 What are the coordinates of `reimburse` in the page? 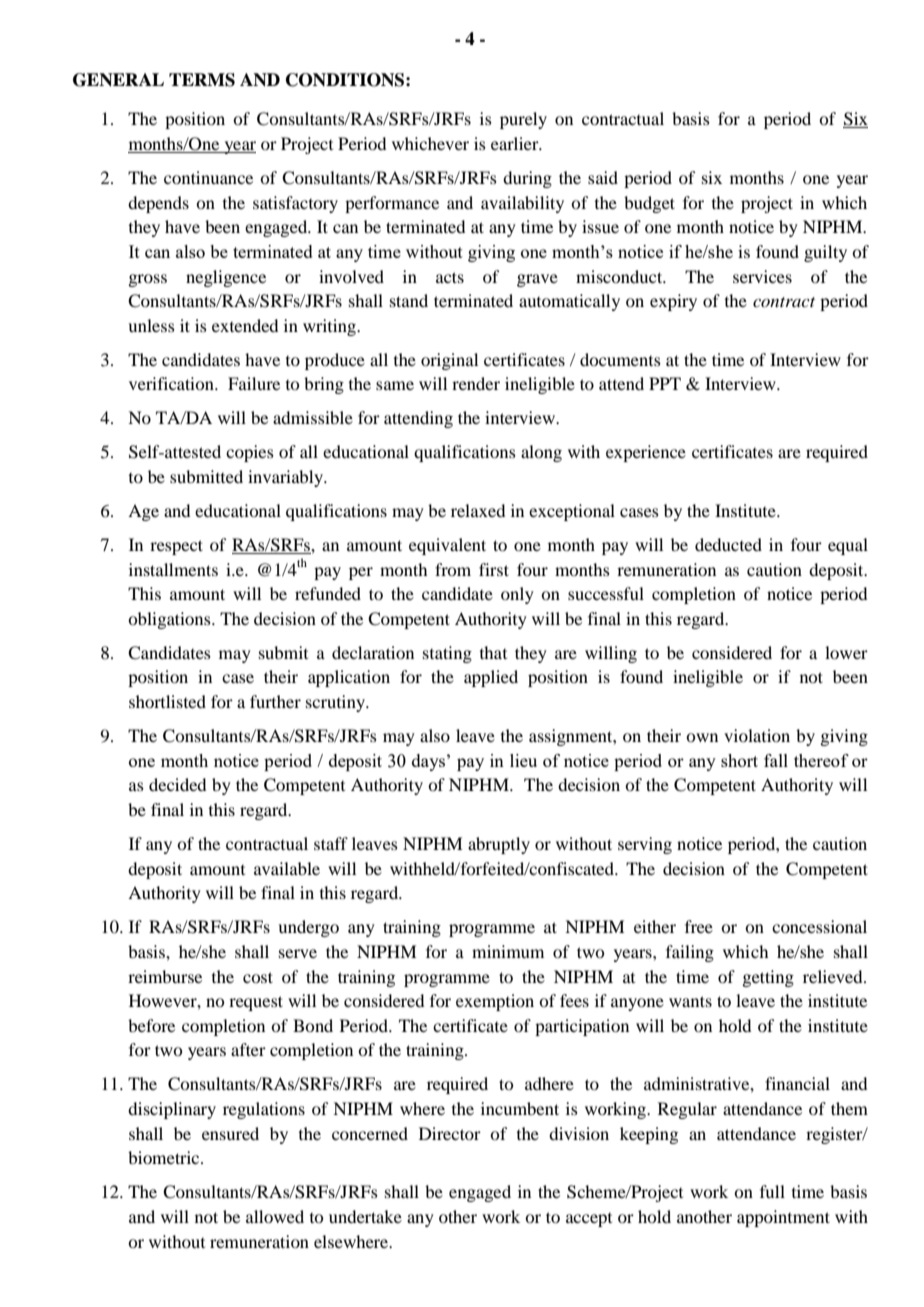 It's located at (165, 976).
